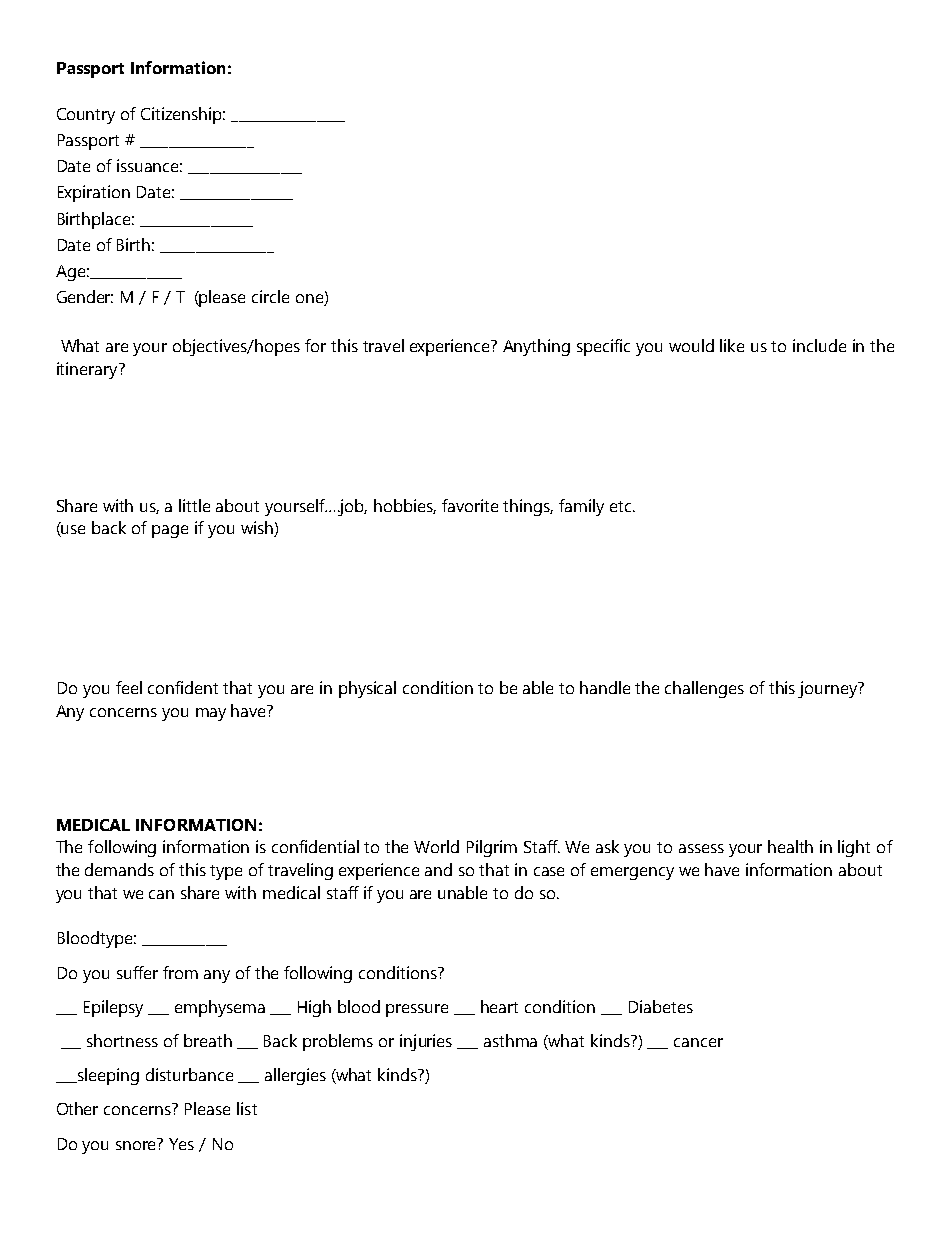 Image resolution: width=952 pixels, height=1233 pixels. Describe the element at coordinates (698, 1042) in the screenshot. I see `cancer` at that location.
